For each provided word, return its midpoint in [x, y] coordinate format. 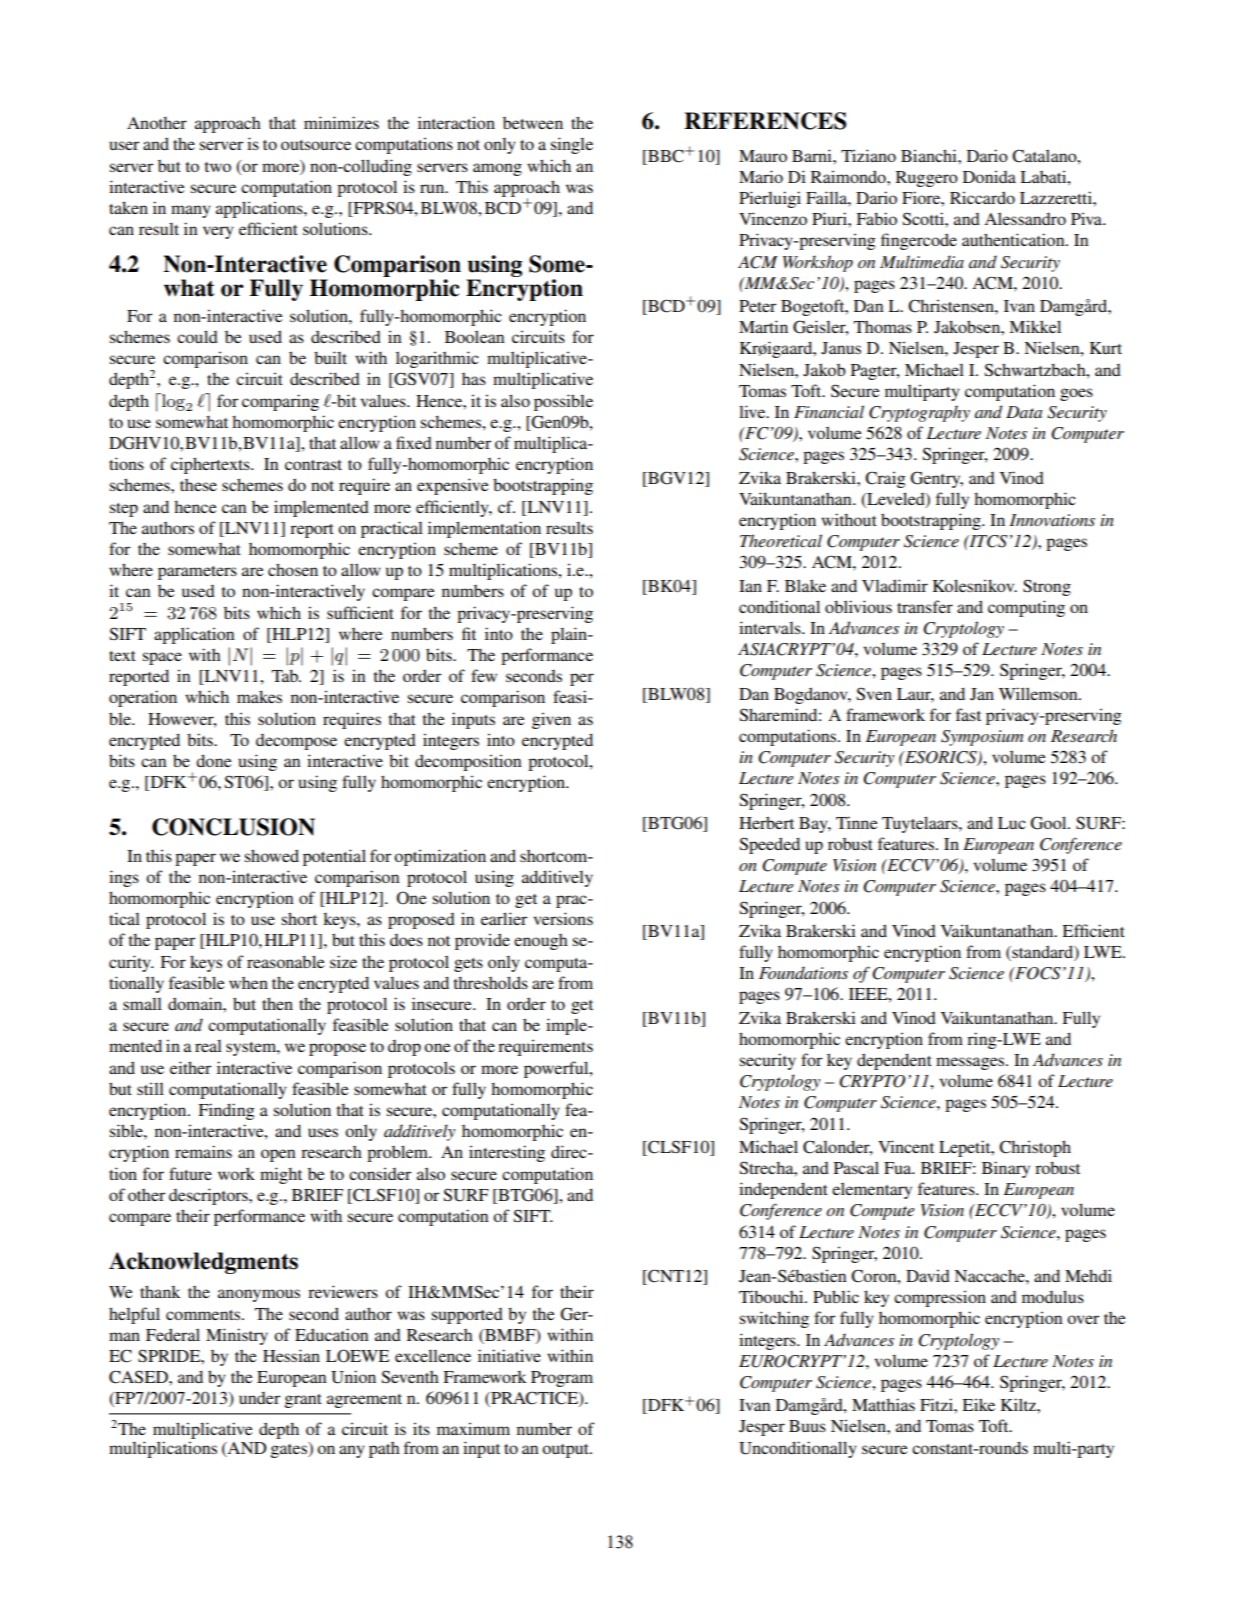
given [551, 720]
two [218, 167]
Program [562, 1379]
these [198, 485]
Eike [978, 1404]
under [259, 1398]
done [214, 760]
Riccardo [982, 197]
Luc [1012, 823]
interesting [507, 1153]
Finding [226, 1111]
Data [1024, 412]
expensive [453, 486]
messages [971, 1063]
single [572, 145]
